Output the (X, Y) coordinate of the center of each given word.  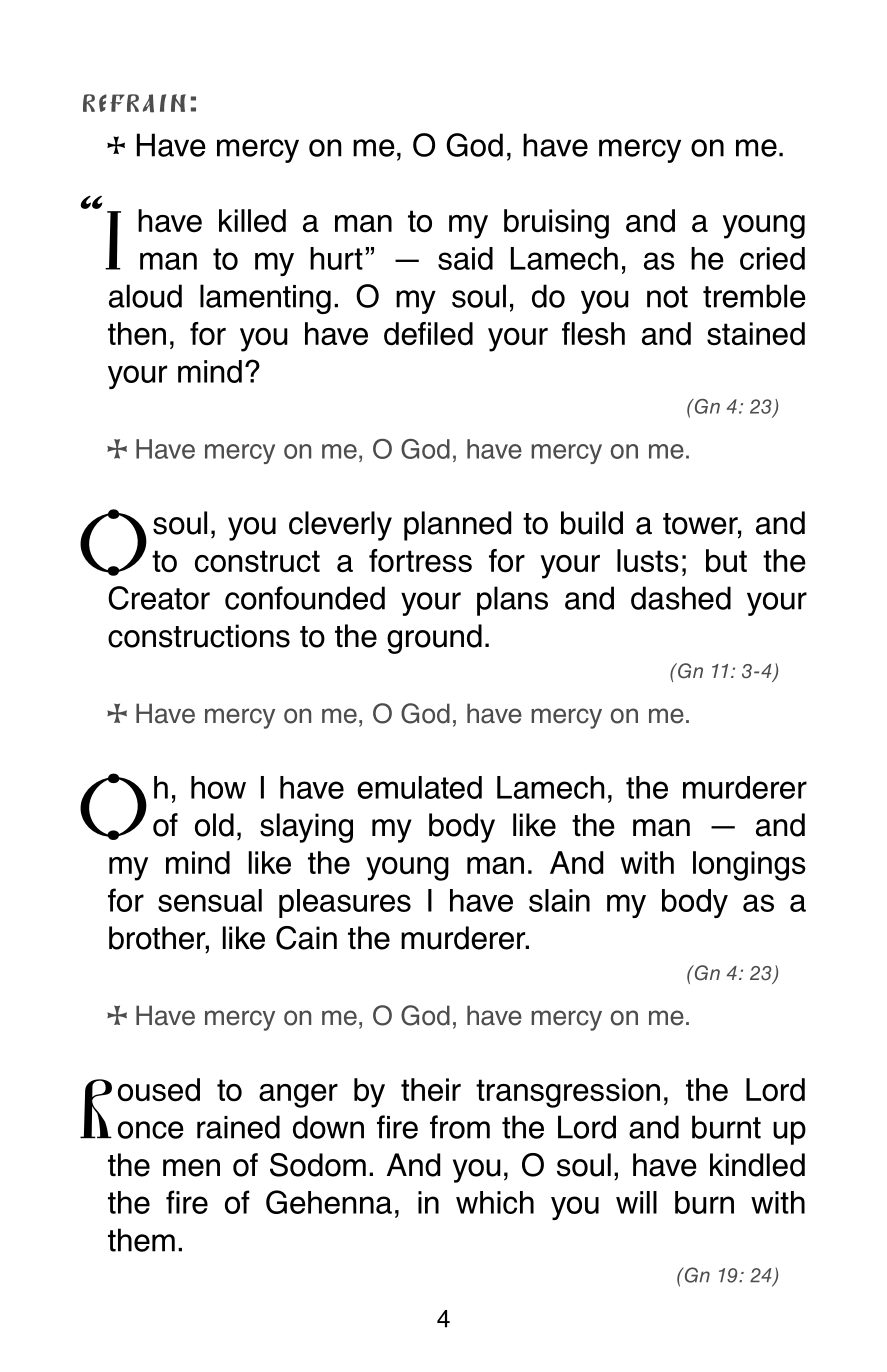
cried (772, 258)
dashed (681, 598)
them (141, 1240)
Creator (159, 598)
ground (434, 639)
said (465, 258)
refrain (134, 103)
